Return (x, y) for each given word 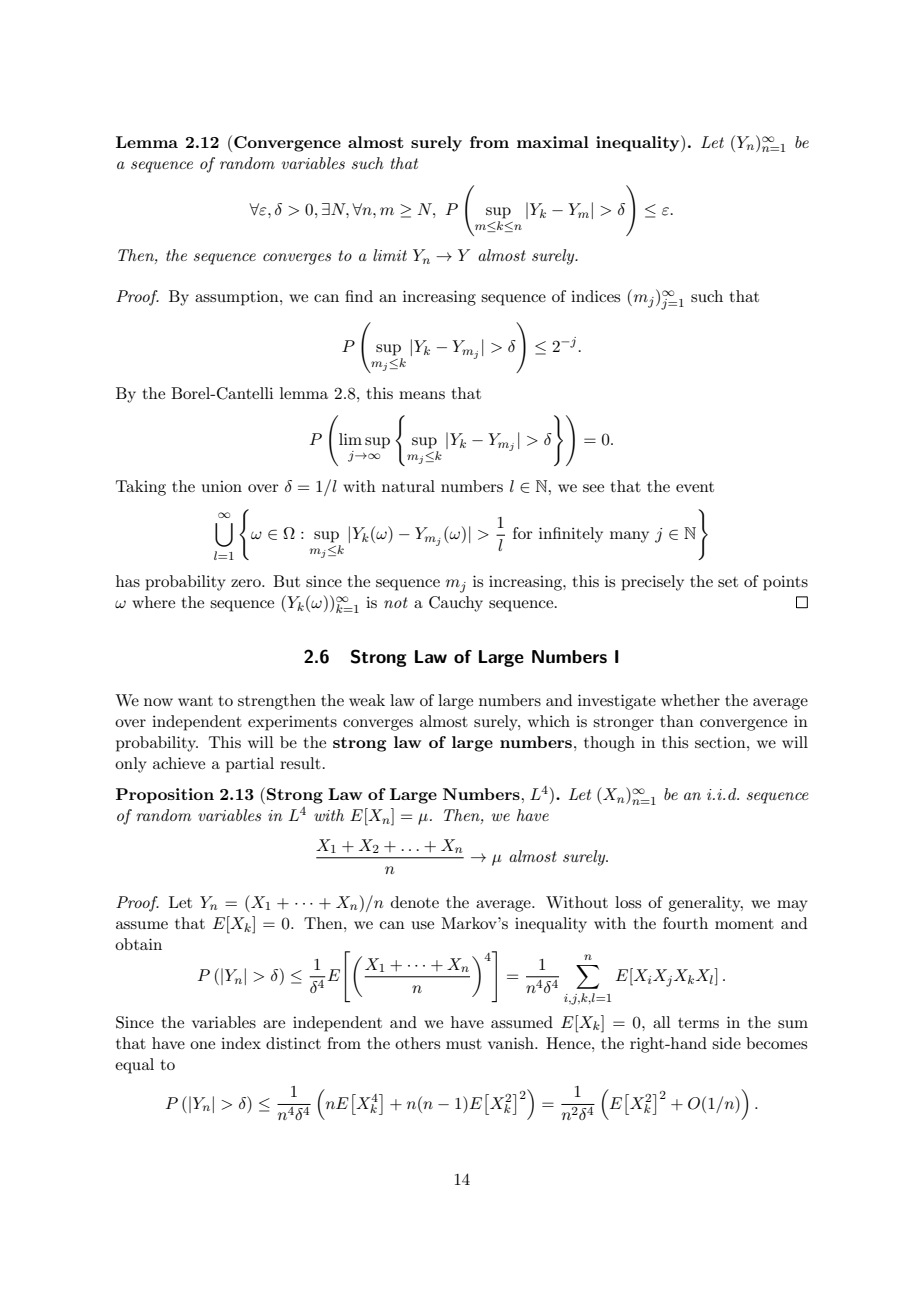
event (695, 487)
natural (408, 486)
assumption (238, 298)
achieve (179, 763)
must (464, 1044)
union (222, 486)
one (202, 1045)
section (721, 742)
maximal (553, 142)
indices (595, 296)
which (549, 721)
